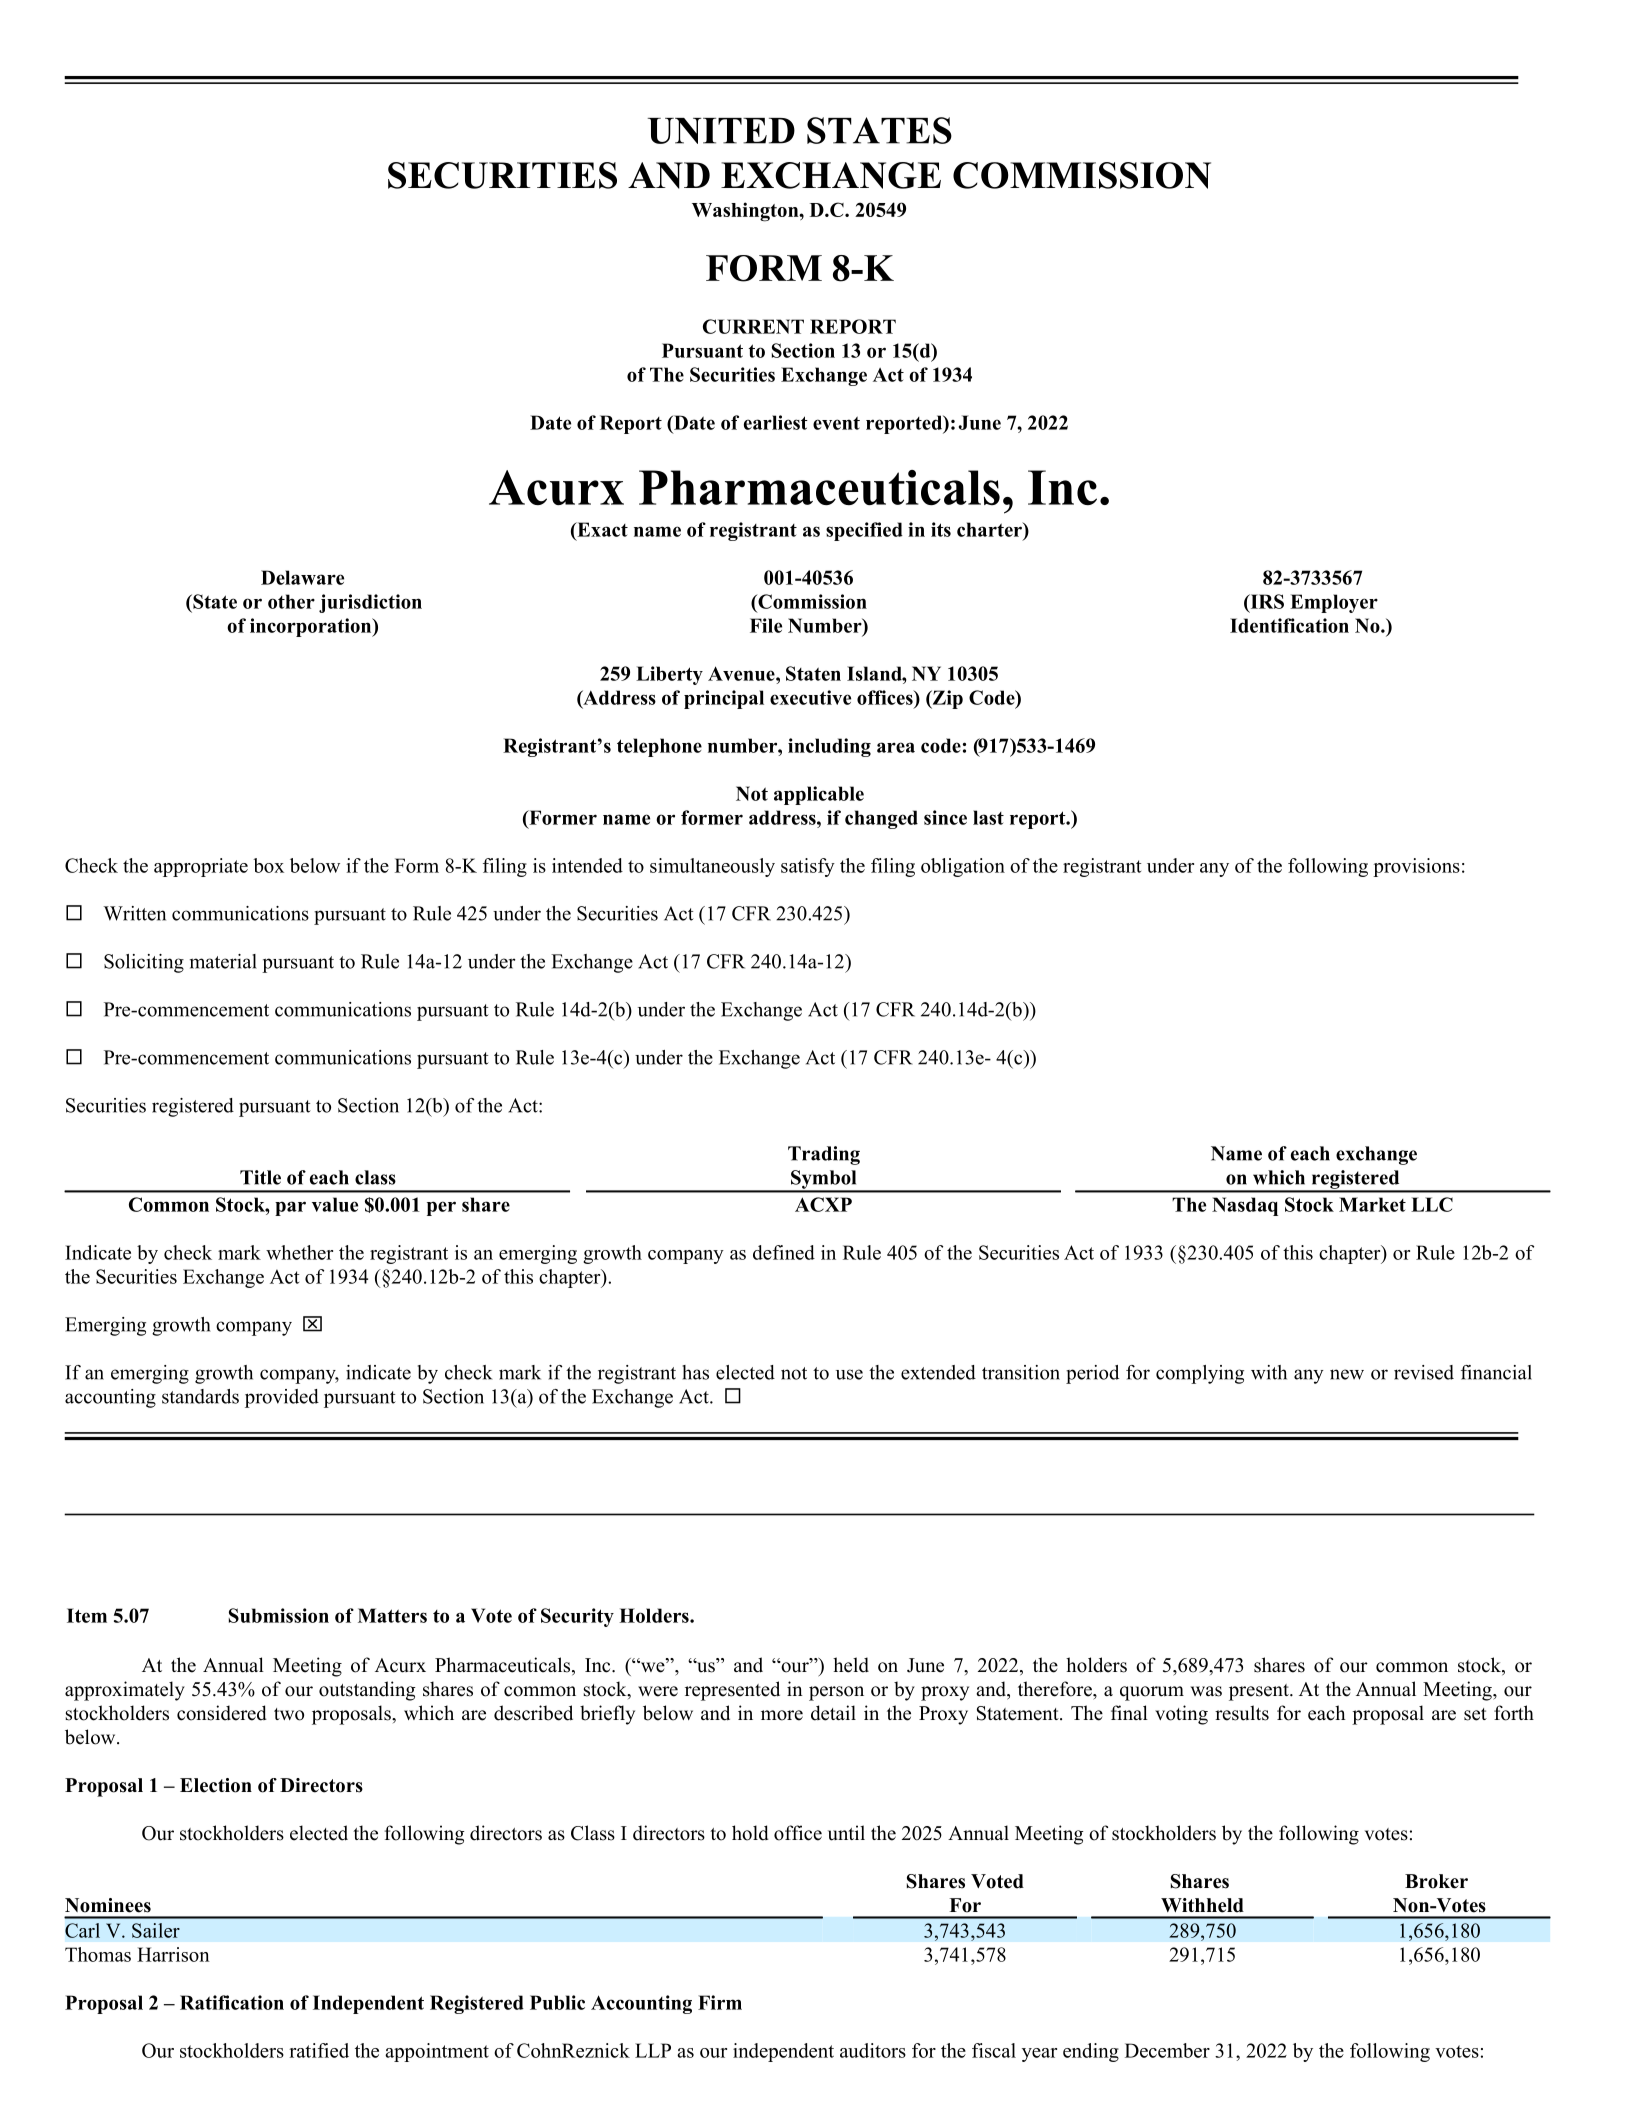 The width and height of the image is (1631, 2111). What do you see at coordinates (836, 423) in the image?
I see `event` at bounding box center [836, 423].
